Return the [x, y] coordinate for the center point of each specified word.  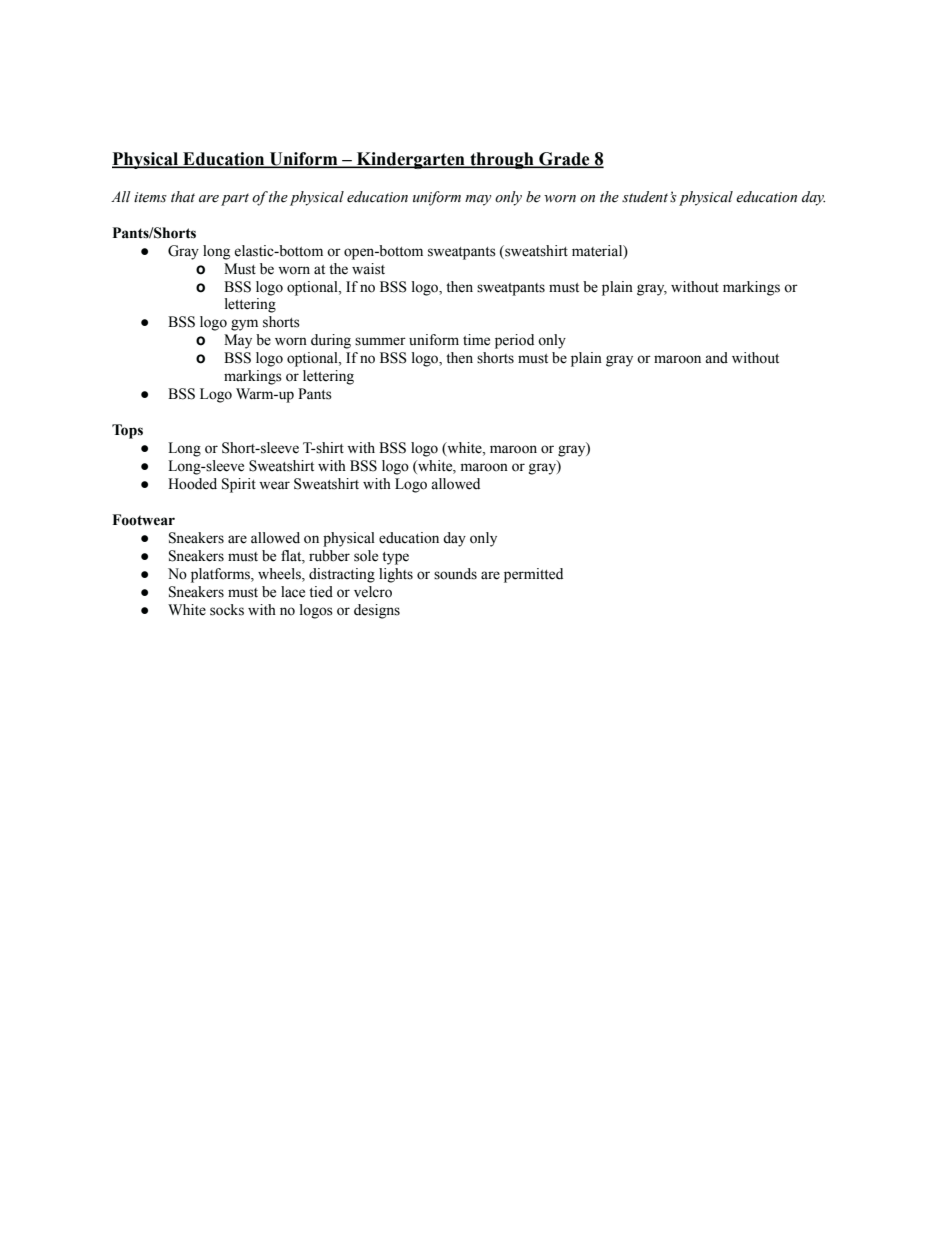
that [183, 197]
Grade [564, 160]
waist [368, 269]
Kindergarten [411, 160]
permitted [533, 575]
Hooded [192, 484]
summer [380, 341]
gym [244, 325]
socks [227, 610]
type [395, 558]
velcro [373, 592]
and [716, 358]
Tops [127, 431]
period [514, 341]
